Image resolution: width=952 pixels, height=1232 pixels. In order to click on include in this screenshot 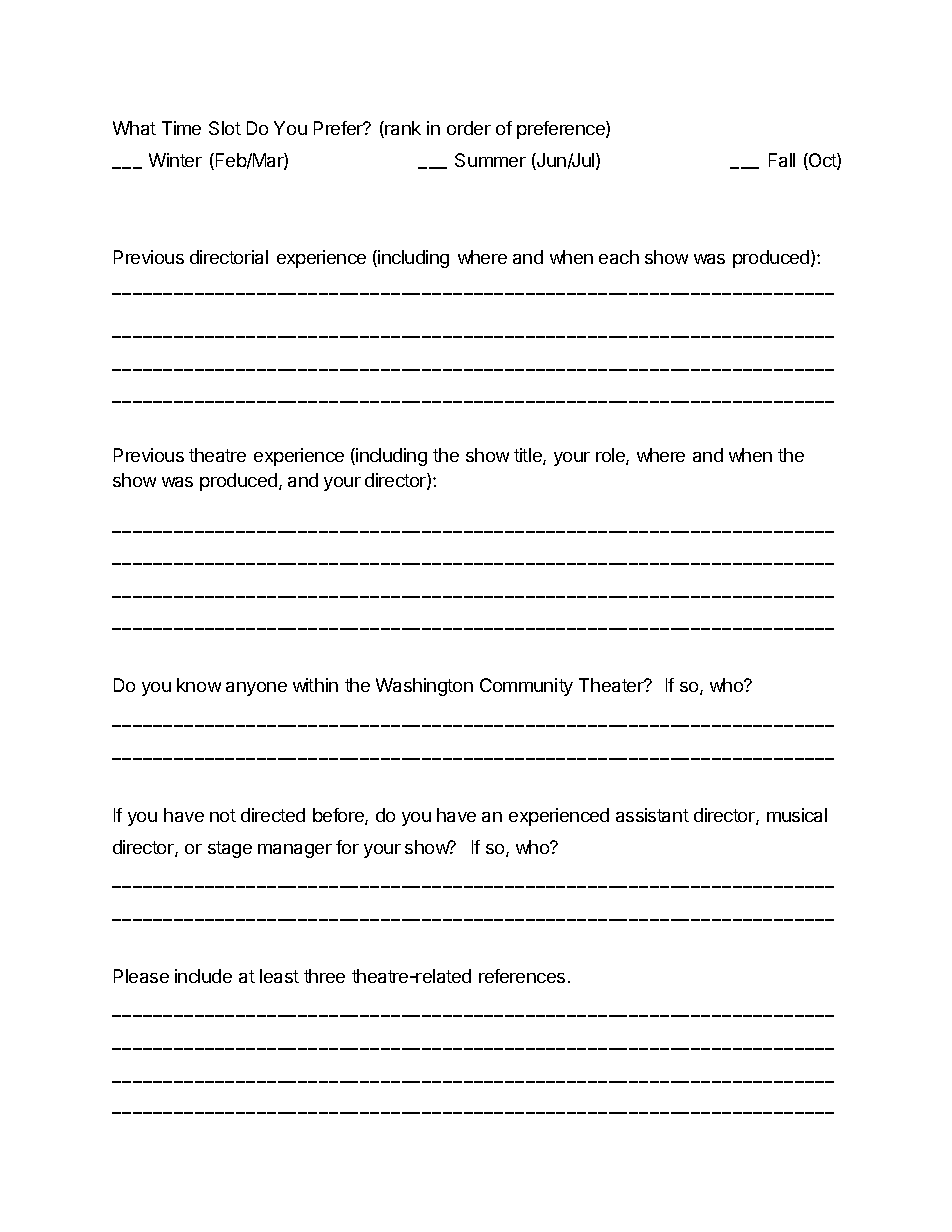, I will do `click(203, 976)`.
